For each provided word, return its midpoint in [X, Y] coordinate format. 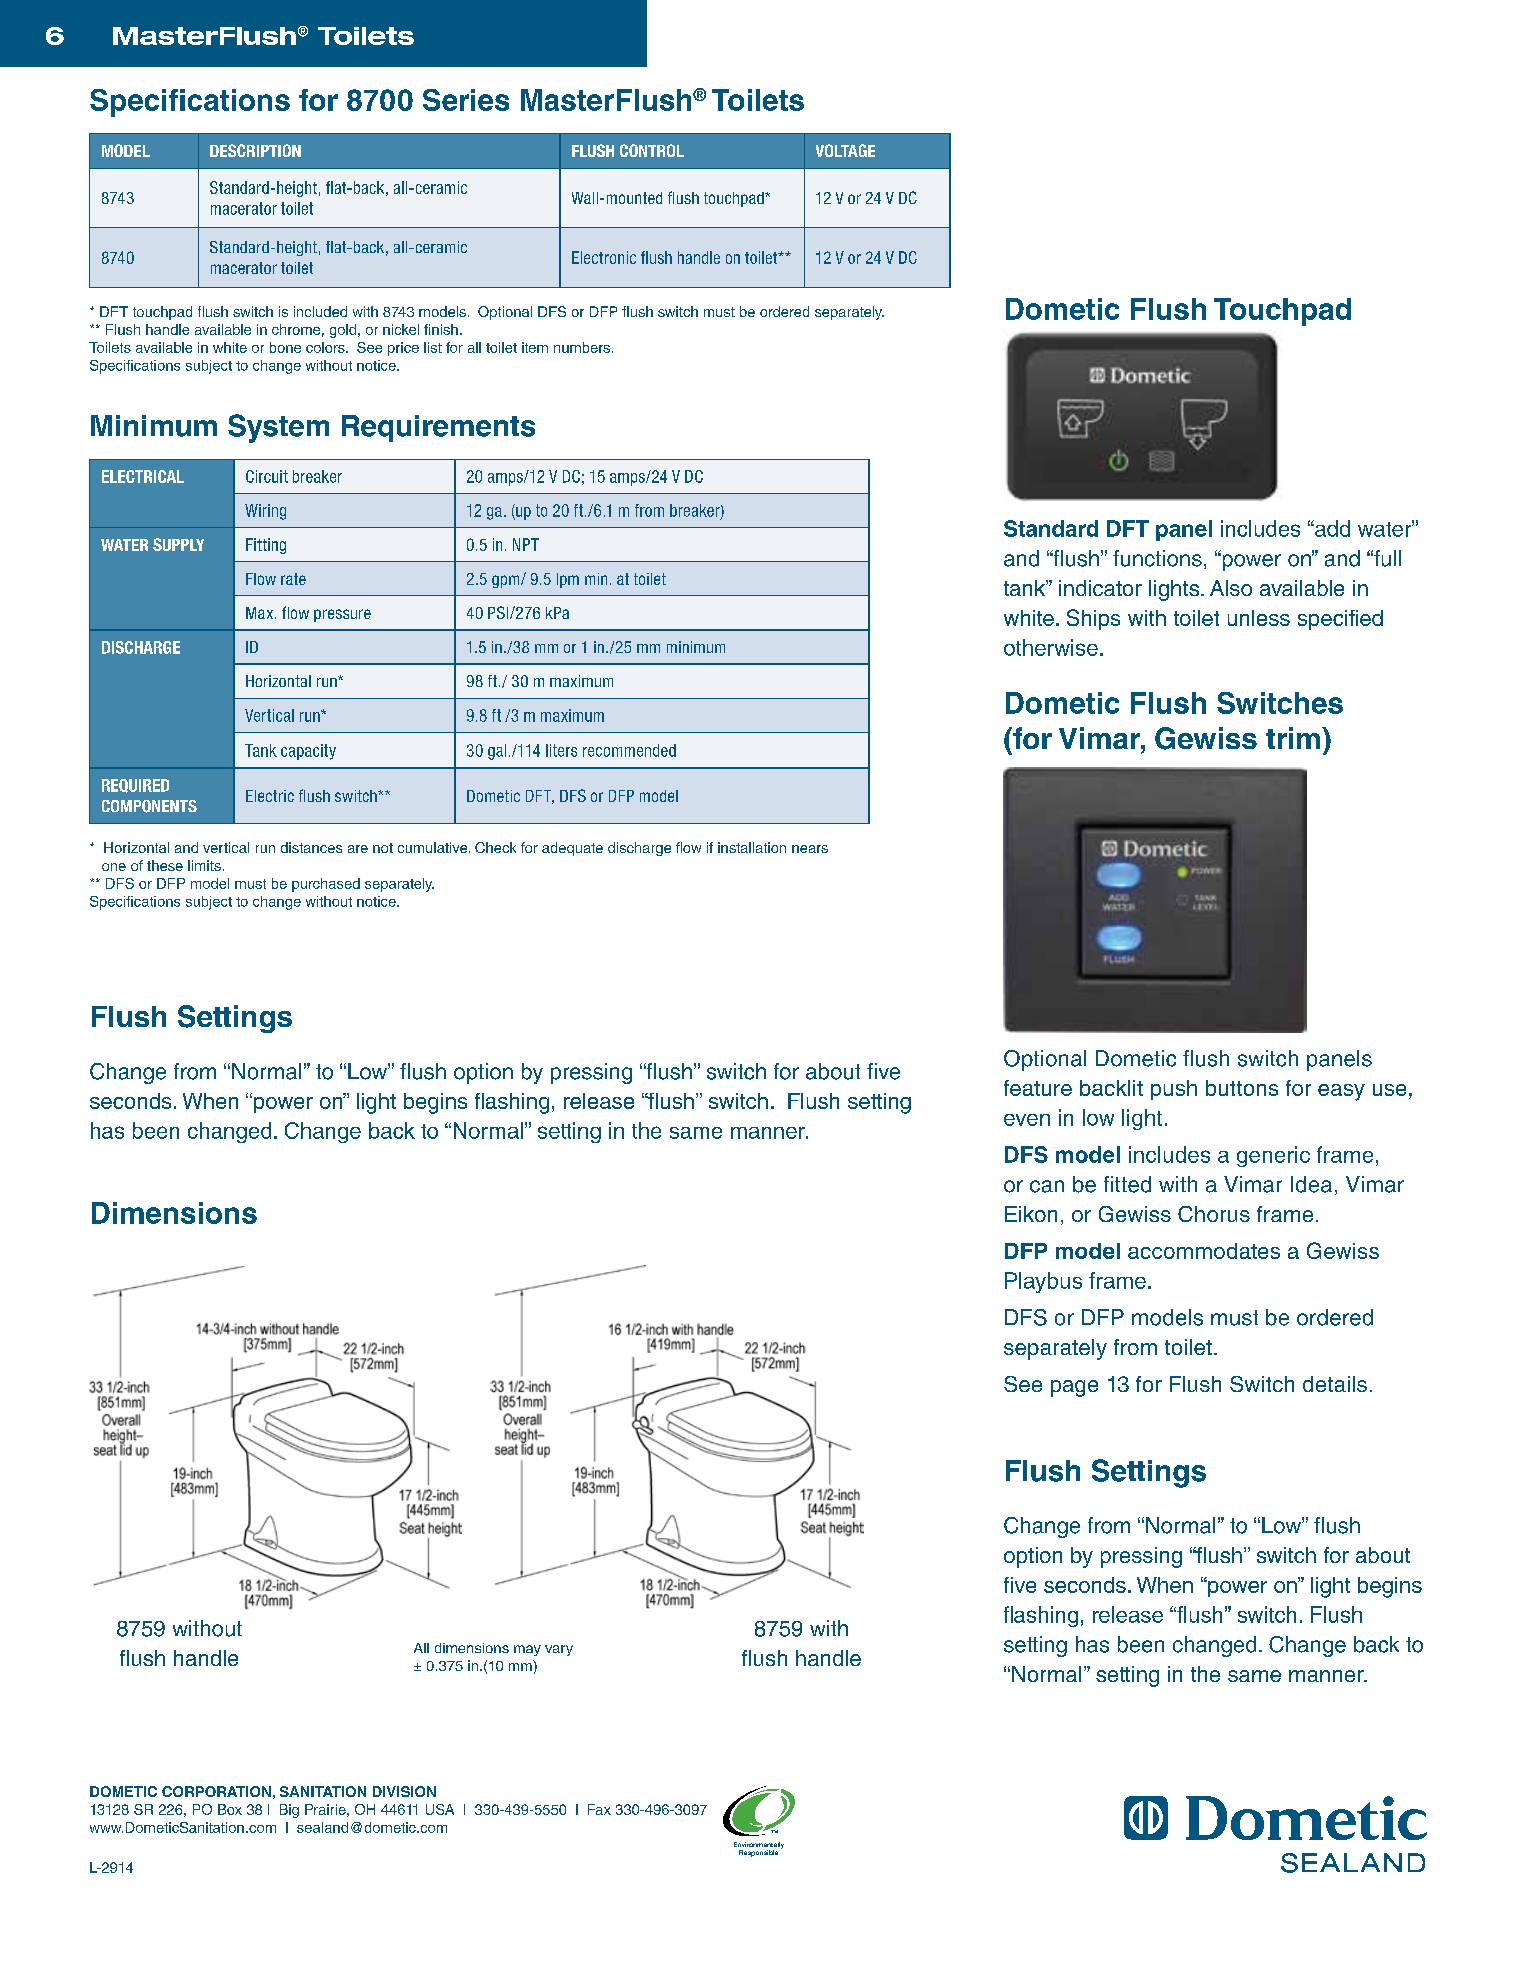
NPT [526, 544]
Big [289, 1811]
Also [1231, 588]
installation [752, 847]
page [1074, 1388]
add [1331, 528]
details [1335, 1384]
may [527, 1650]
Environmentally [759, 1846]
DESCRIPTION [255, 150]
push [1174, 1090]
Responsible [758, 1853]
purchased [326, 885]
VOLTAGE [845, 150]
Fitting [266, 546]
